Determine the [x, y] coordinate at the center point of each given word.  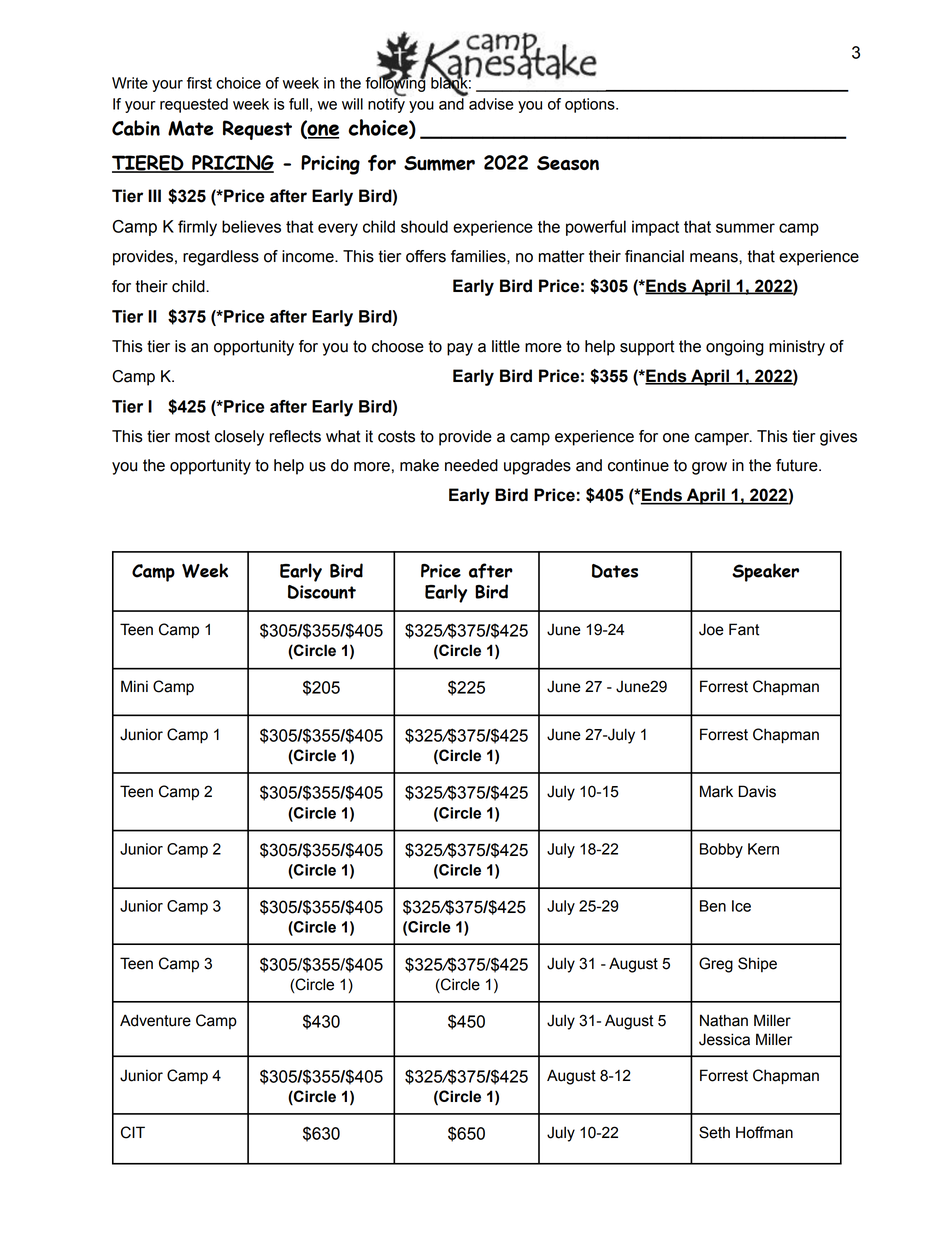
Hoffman [764, 1132]
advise [491, 104]
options [591, 105]
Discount [322, 592]
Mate [191, 128]
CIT [133, 1132]
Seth [714, 1132]
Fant [744, 629]
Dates [615, 571]
